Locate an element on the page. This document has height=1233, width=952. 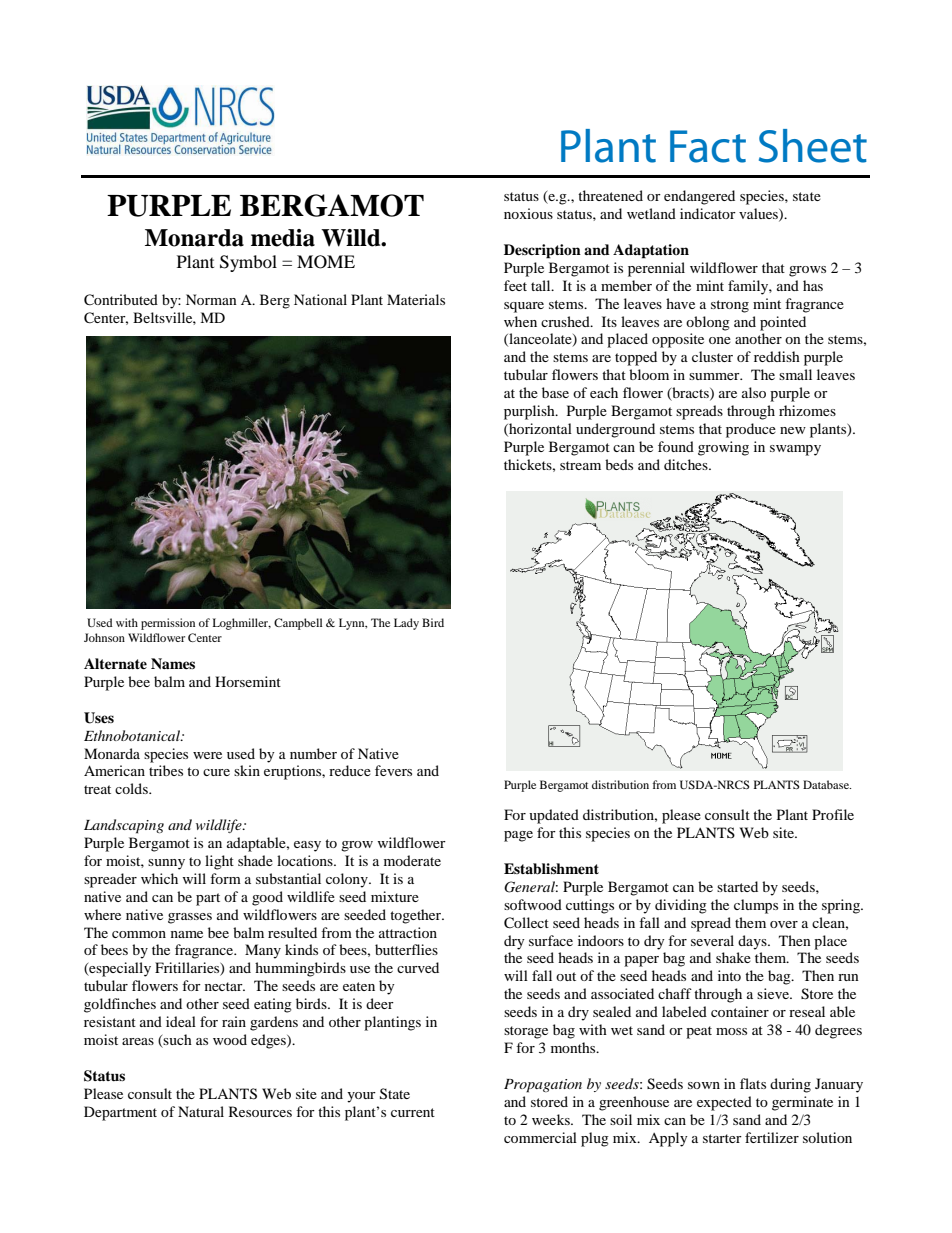
stream is located at coordinates (580, 465).
